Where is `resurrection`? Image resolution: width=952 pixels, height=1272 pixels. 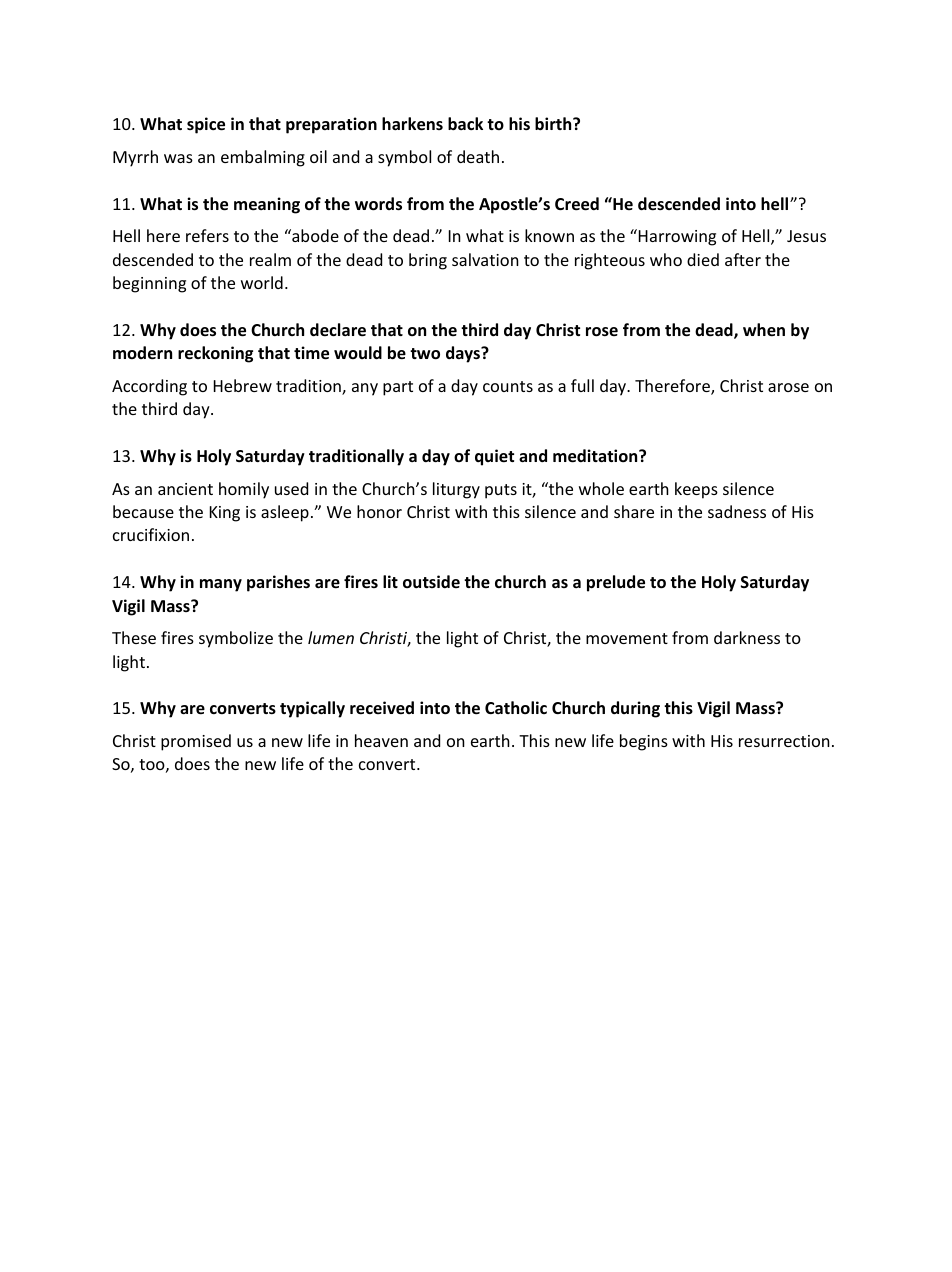 resurrection is located at coordinates (784, 741).
